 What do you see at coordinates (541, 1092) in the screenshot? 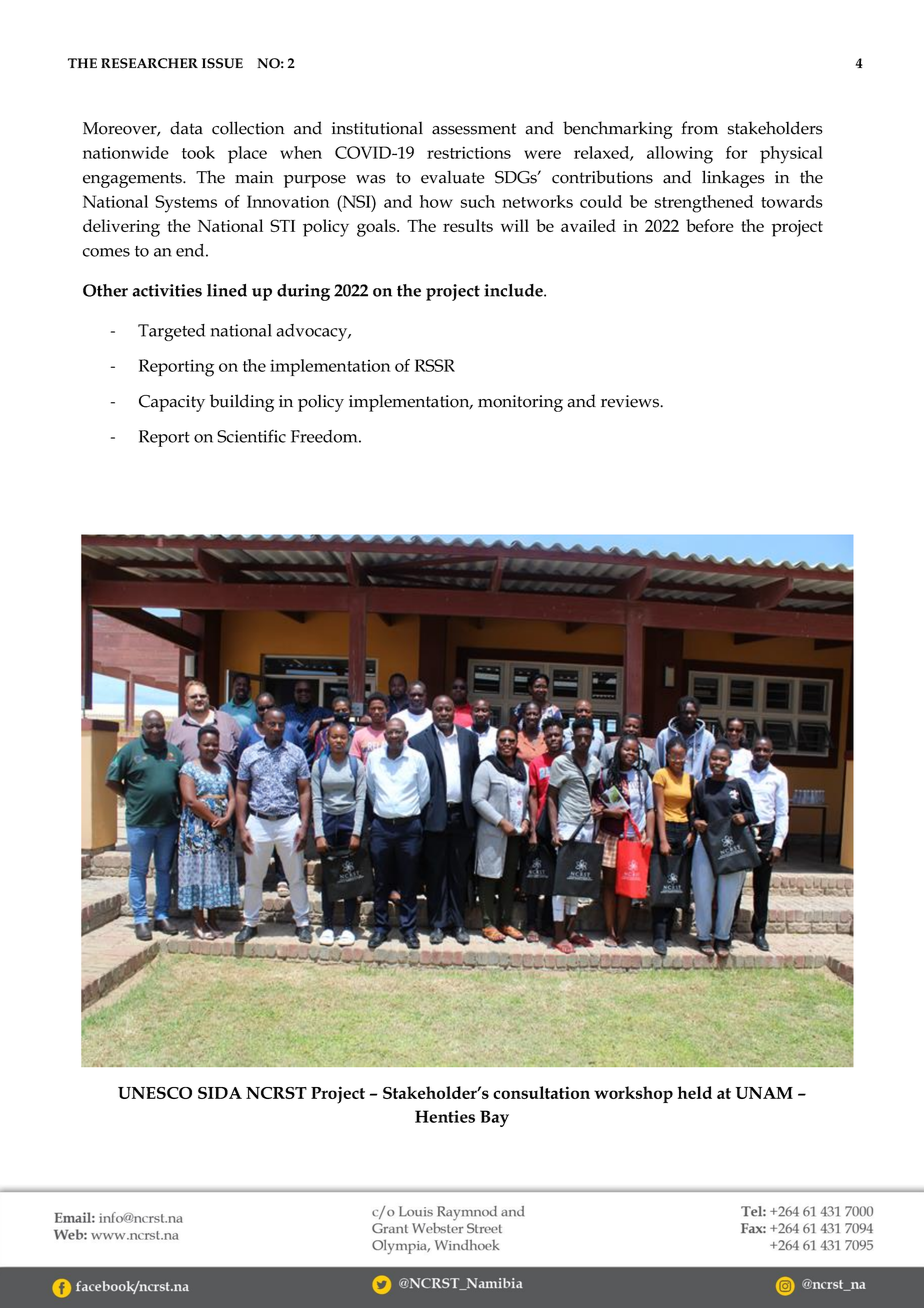
I see `consultation` at bounding box center [541, 1092].
